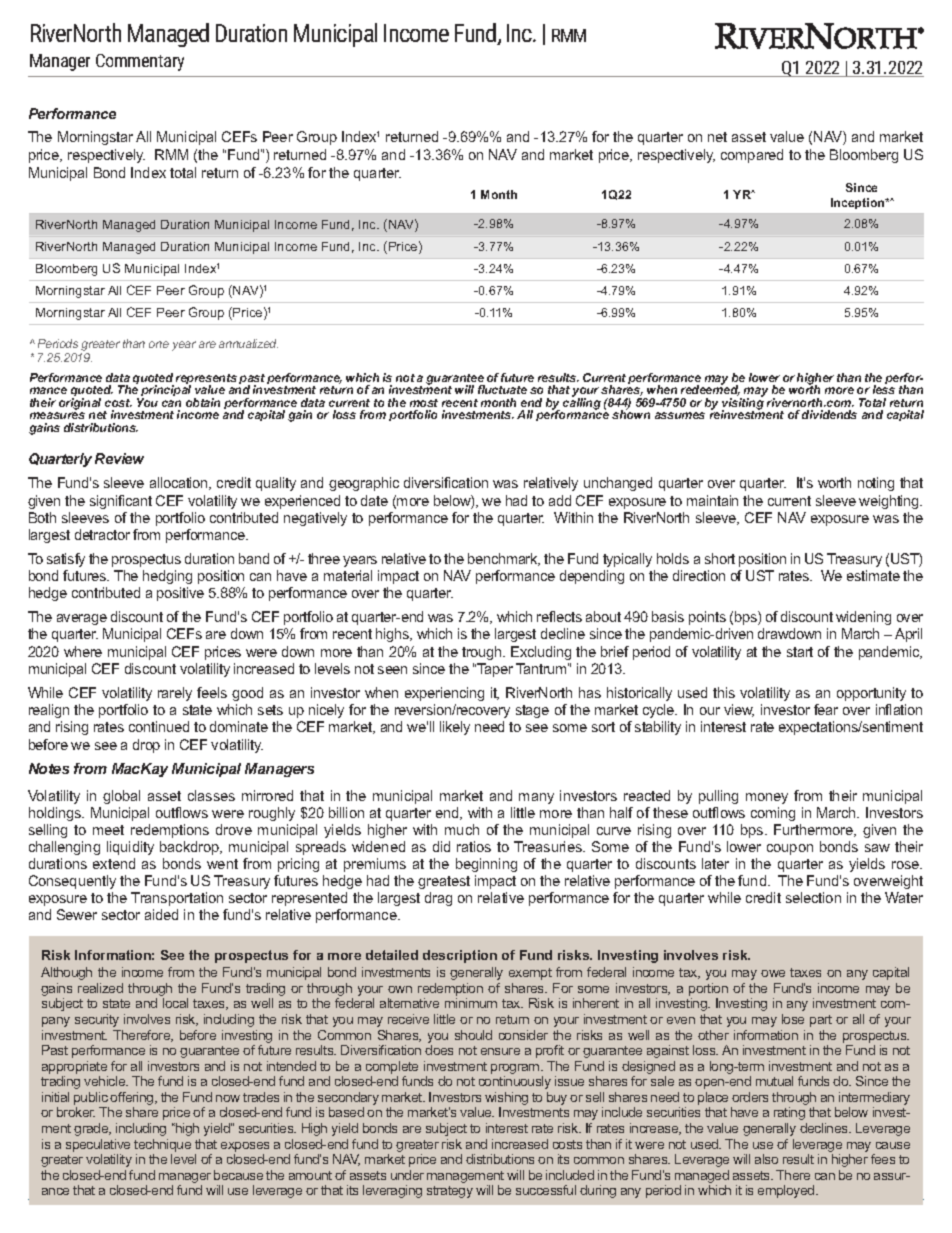 The width and height of the document is (952, 1233). Describe the element at coordinates (813, 897) in the document. I see `selection` at that location.
